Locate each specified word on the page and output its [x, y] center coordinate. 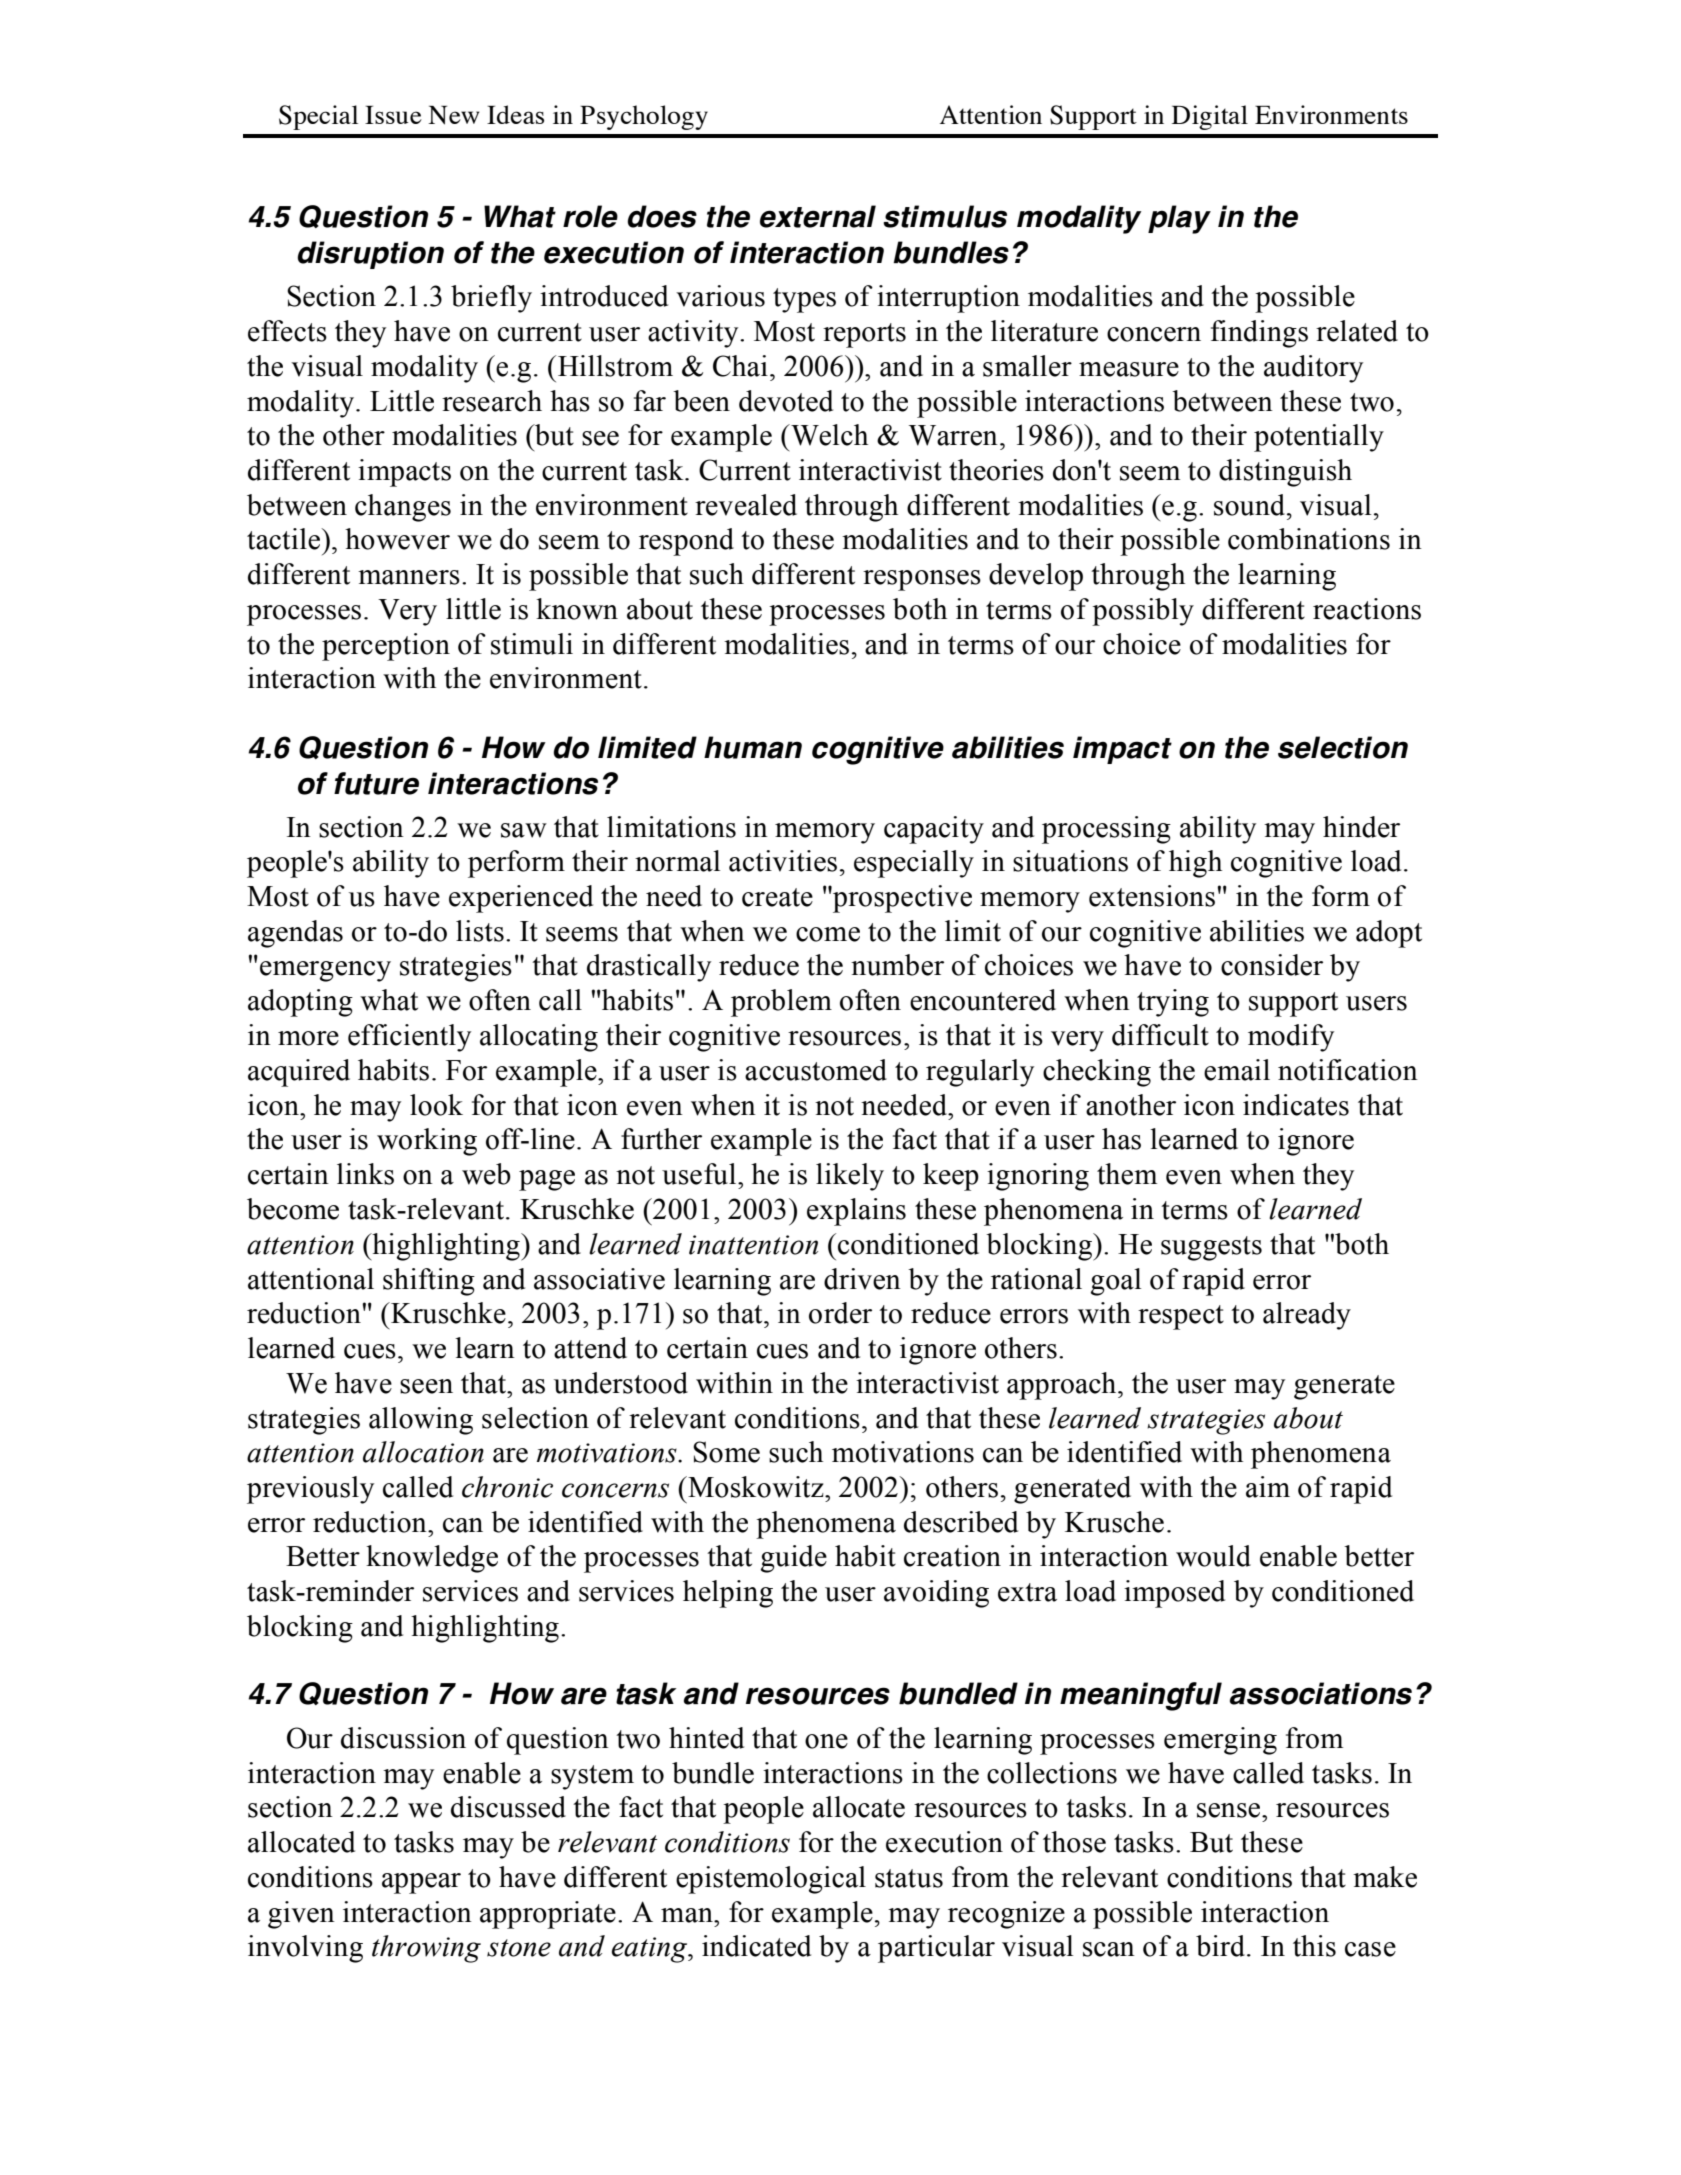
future [376, 783]
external [818, 216]
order [840, 1313]
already [1307, 1316]
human [753, 747]
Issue [393, 115]
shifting [429, 1282]
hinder [1361, 827]
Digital [1210, 117]
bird [1220, 1946]
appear [421, 1883]
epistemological [771, 1880]
